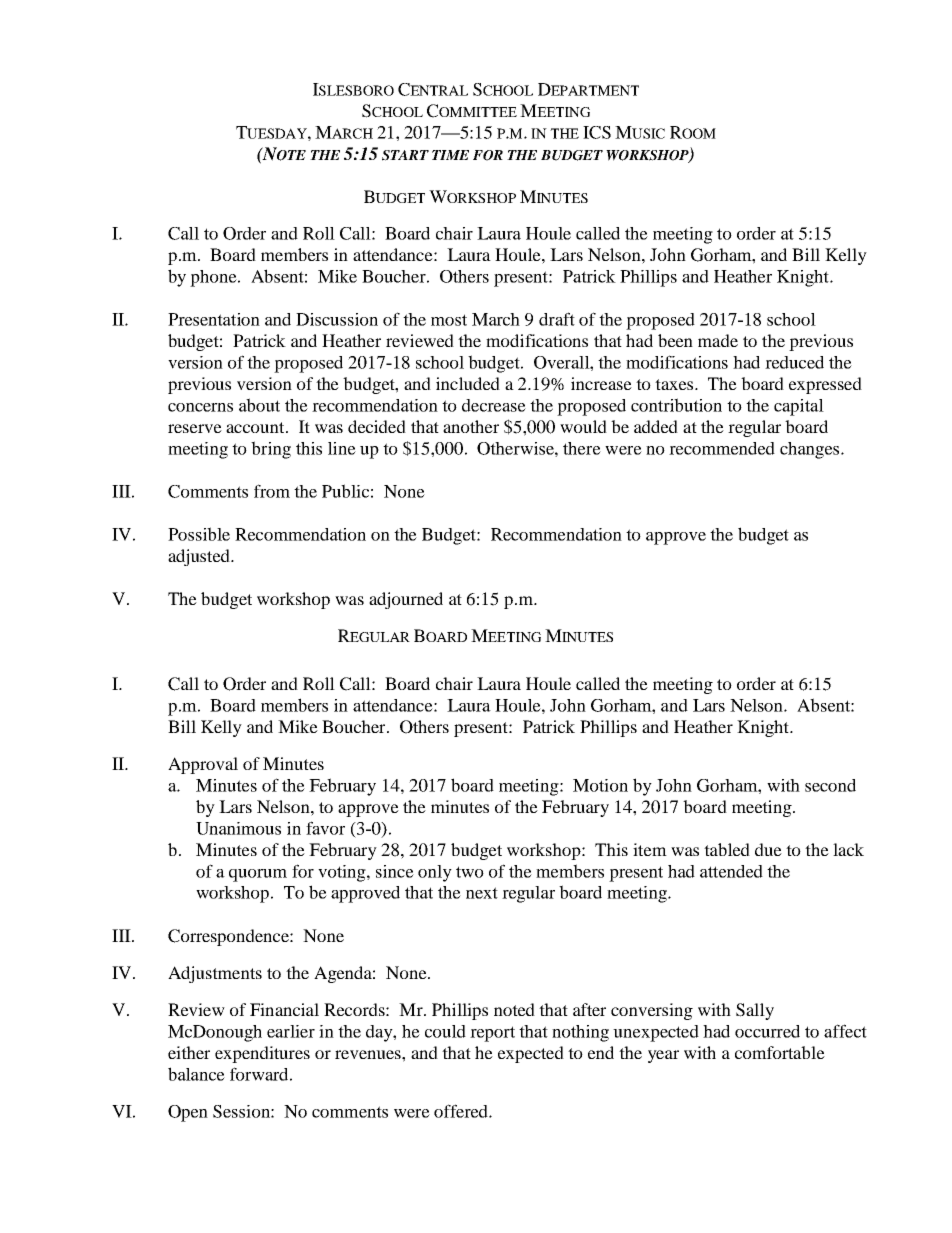 The width and height of the screenshot is (952, 1233). I want to click on START, so click(405, 155).
